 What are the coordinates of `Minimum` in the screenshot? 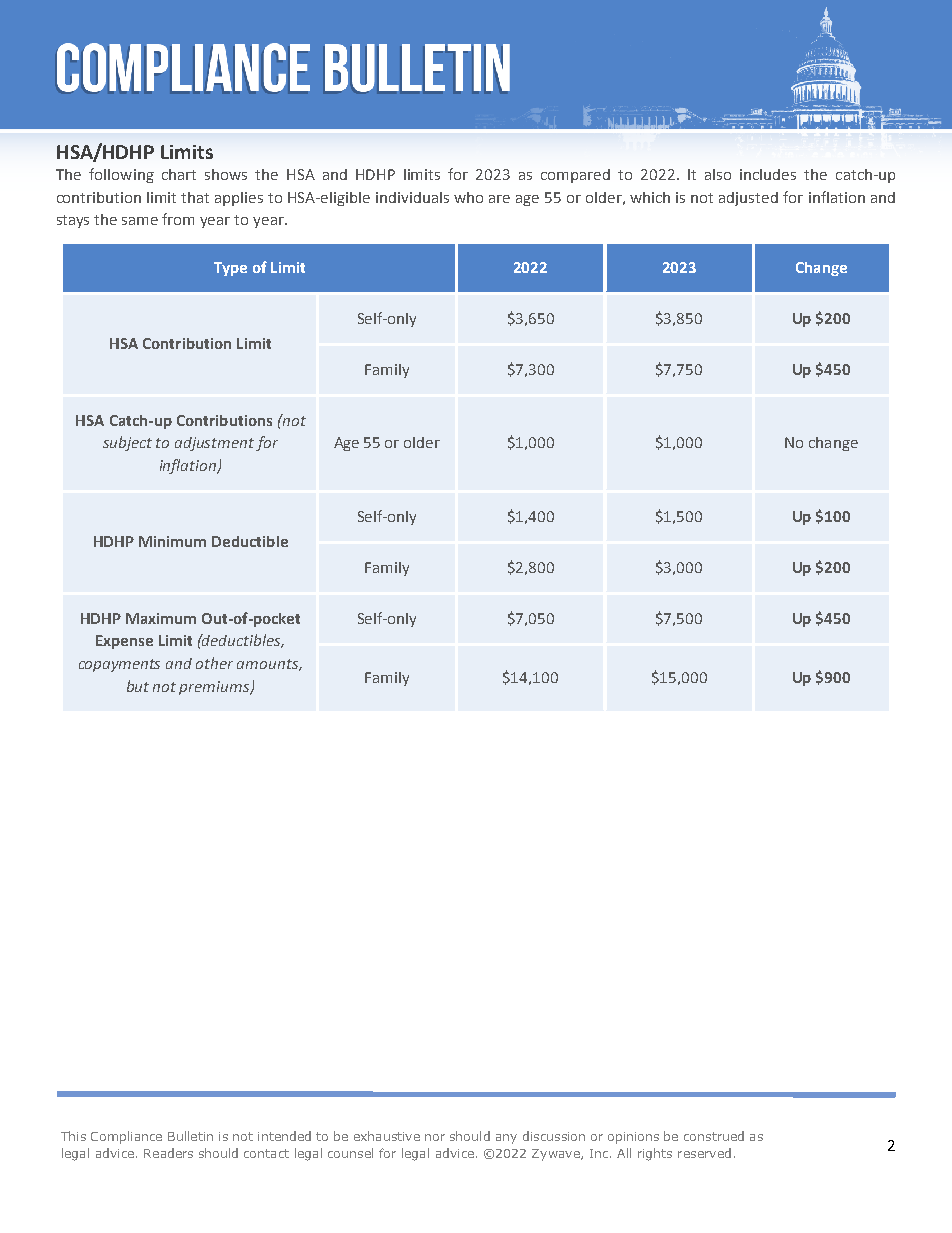 It's located at (172, 541).
